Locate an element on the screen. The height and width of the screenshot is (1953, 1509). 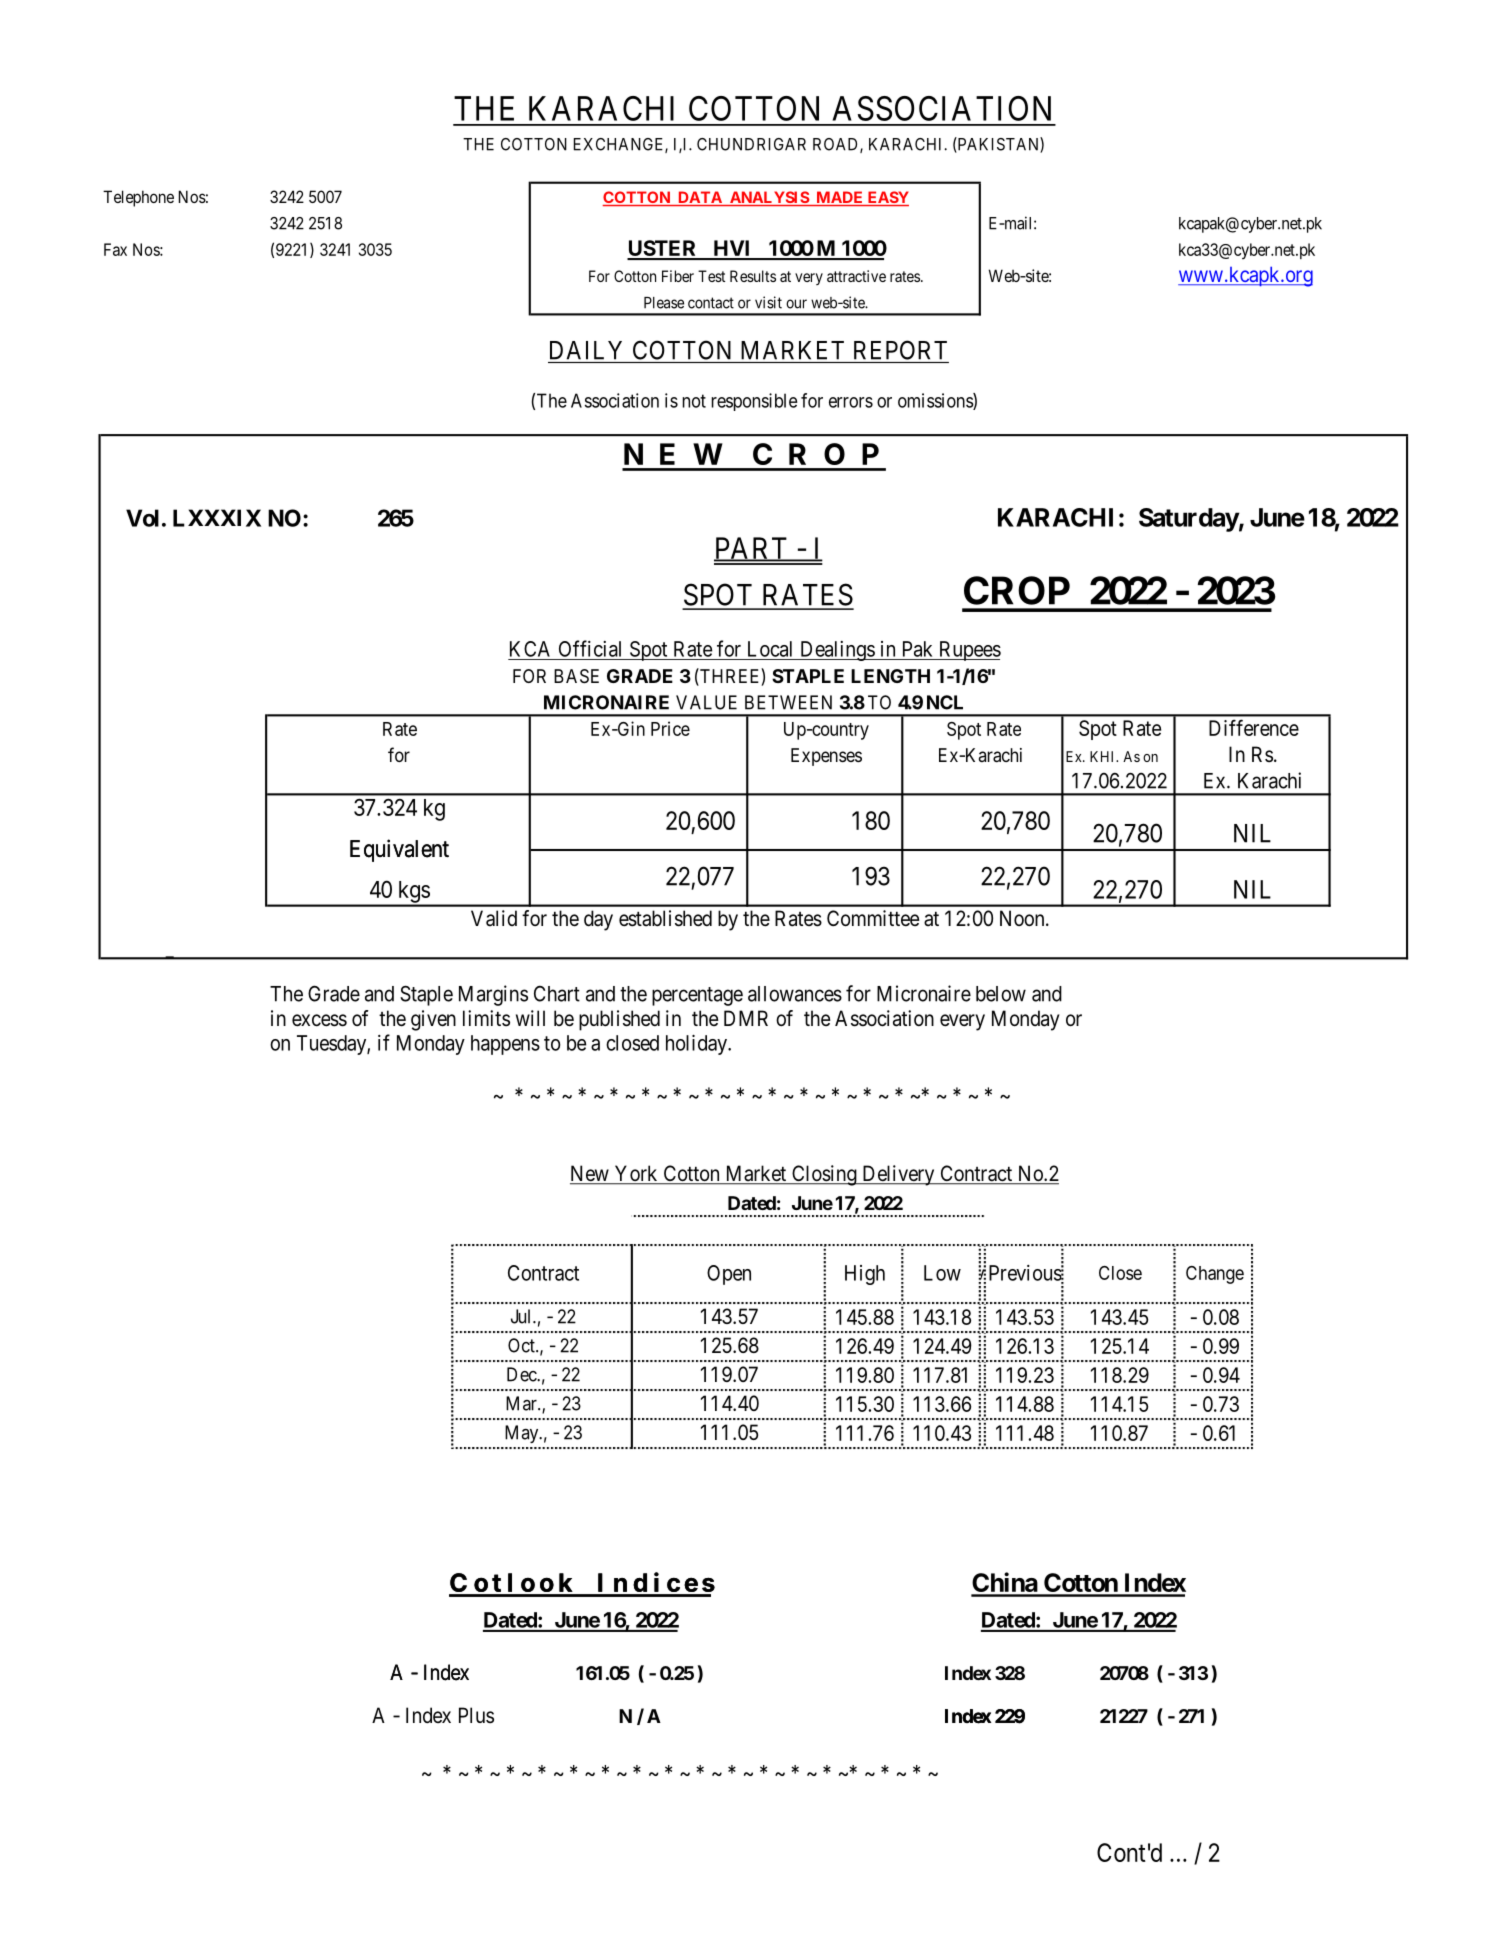
Price is located at coordinates (670, 728).
